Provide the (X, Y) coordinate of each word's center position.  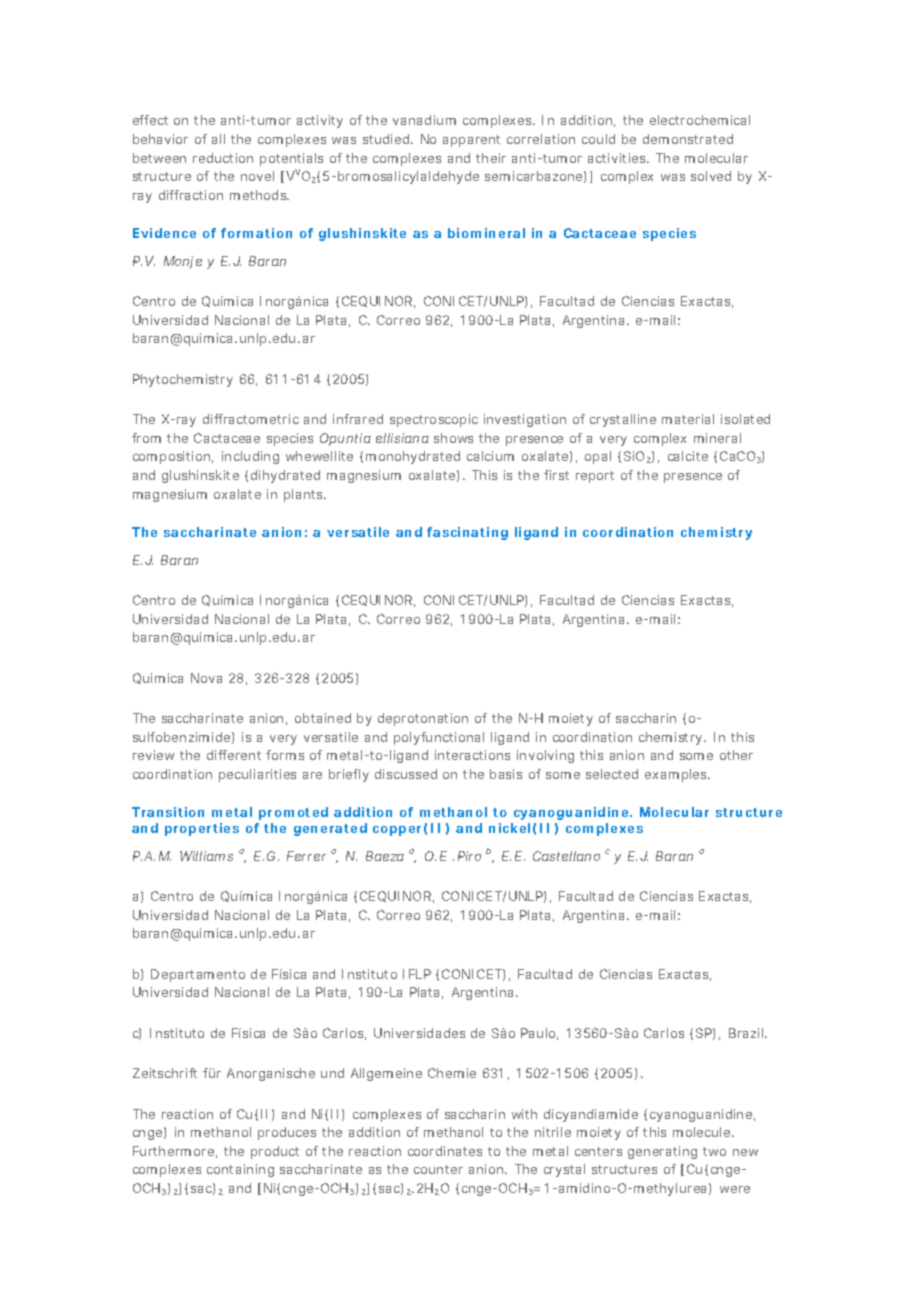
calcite (688, 456)
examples (677, 775)
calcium (490, 456)
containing (240, 1170)
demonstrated (688, 139)
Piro (469, 856)
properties (202, 829)
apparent (471, 141)
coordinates (445, 1151)
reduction (223, 158)
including (250, 457)
